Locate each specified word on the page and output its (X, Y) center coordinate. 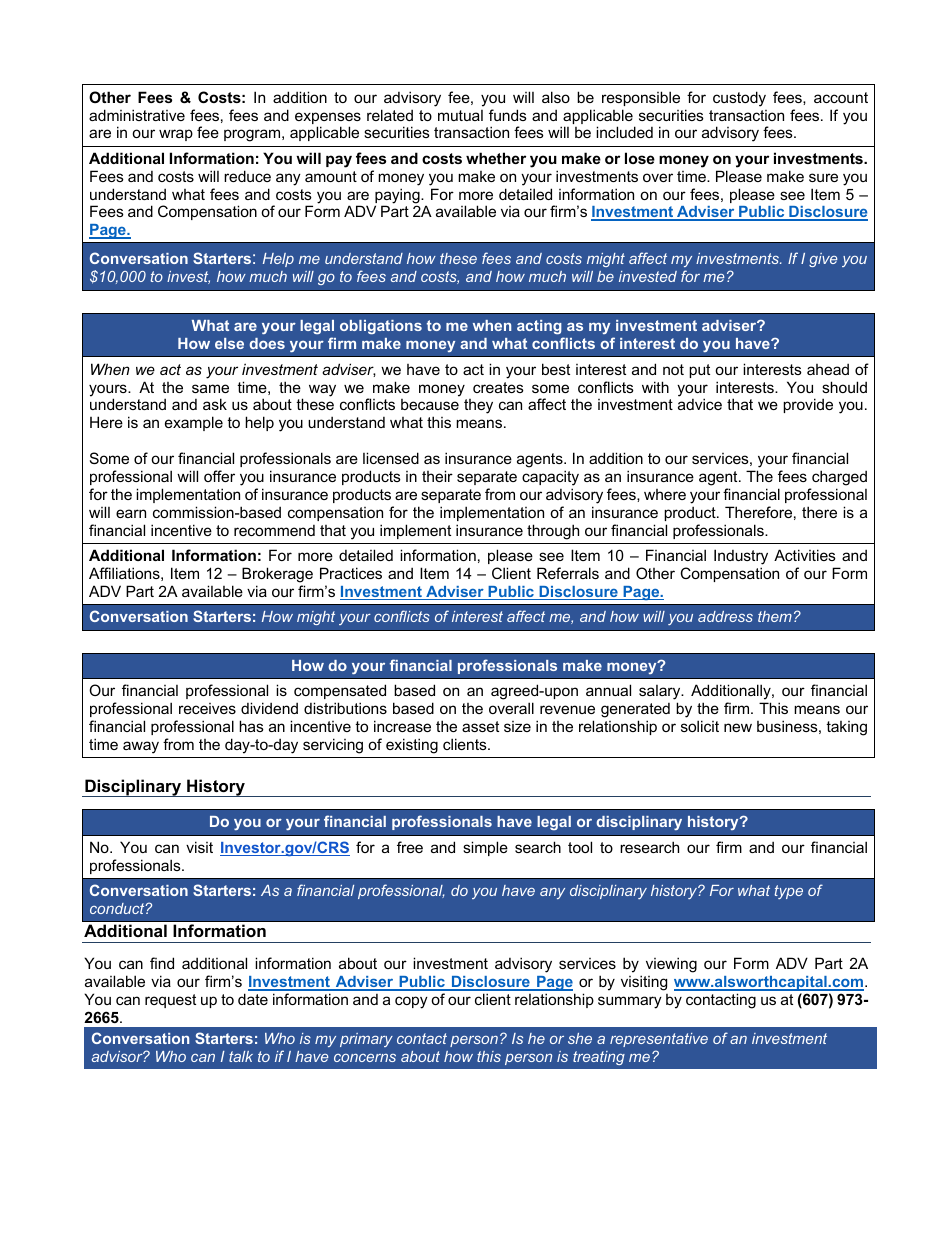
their (437, 476)
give (823, 260)
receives (207, 708)
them (775, 616)
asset (480, 726)
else (229, 343)
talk (241, 1056)
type (788, 892)
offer (219, 476)
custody (739, 99)
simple (485, 848)
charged (839, 478)
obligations (381, 327)
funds (508, 115)
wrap (176, 135)
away (141, 747)
